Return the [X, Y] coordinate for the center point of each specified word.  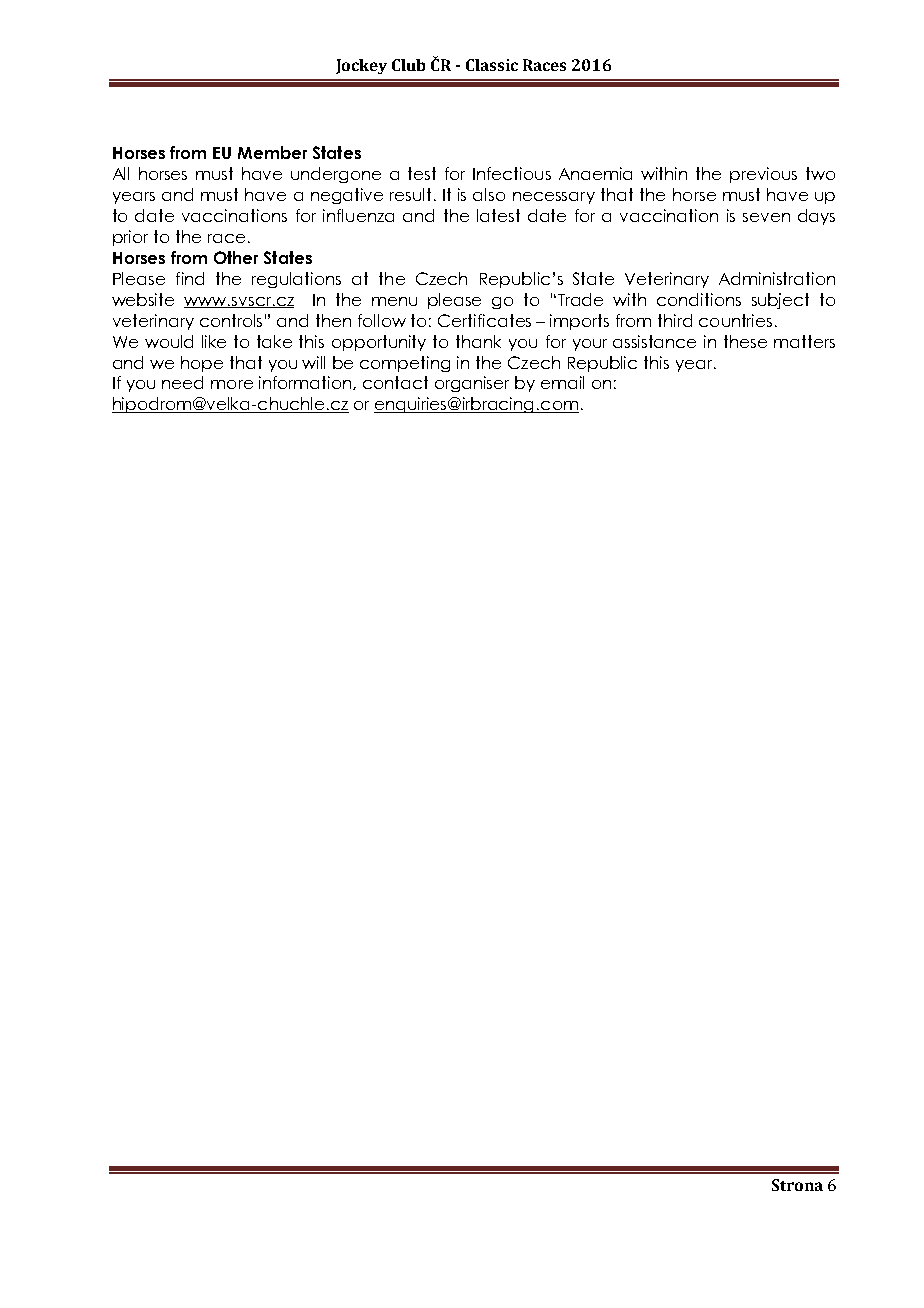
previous [763, 175]
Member [272, 152]
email [562, 382]
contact [395, 382]
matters [804, 341]
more [232, 384]
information [306, 383]
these [745, 341]
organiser [472, 384]
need [182, 382]
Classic [492, 65]
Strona [797, 1185]
